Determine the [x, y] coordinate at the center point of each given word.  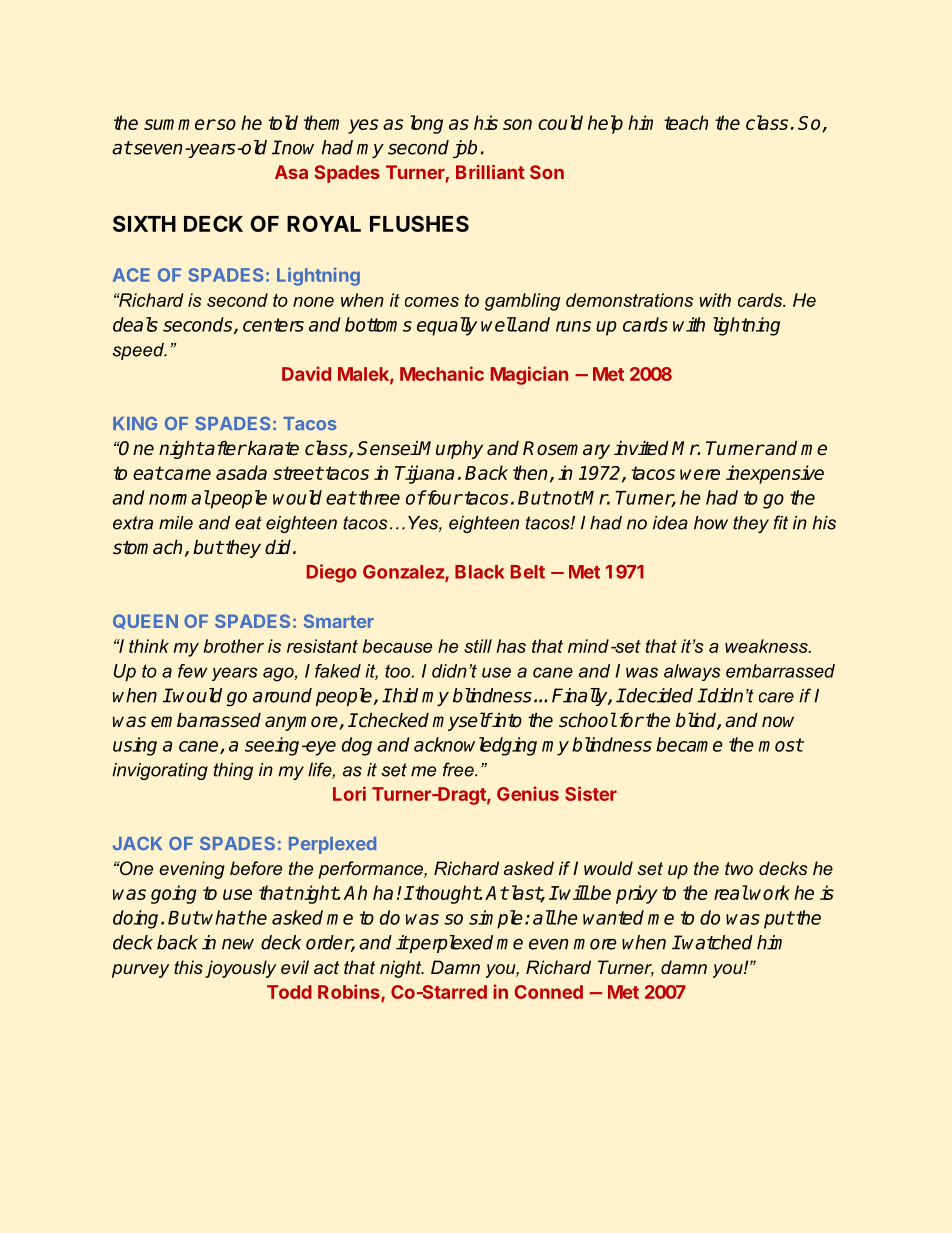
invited [641, 448]
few [192, 671]
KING [135, 423]
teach [686, 122]
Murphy [450, 450]
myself [462, 721]
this [188, 967]
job [465, 149]
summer [179, 124]
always [692, 672]
